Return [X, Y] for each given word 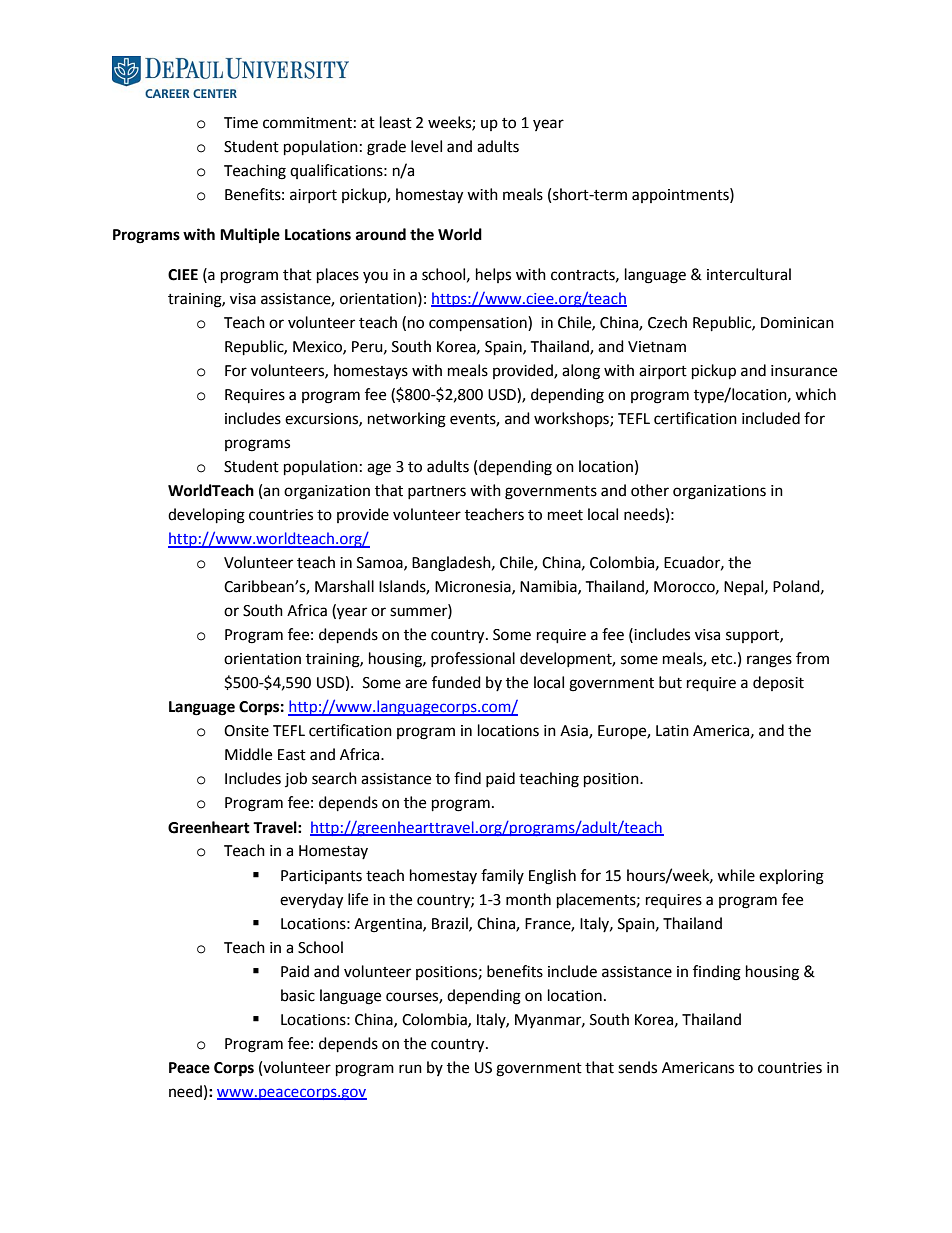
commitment [307, 123]
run [410, 1069]
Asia [575, 732]
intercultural [749, 274]
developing [206, 516]
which [815, 394]
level [426, 146]
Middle [248, 754]
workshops [572, 419]
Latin [672, 731]
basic [298, 995]
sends [637, 1067]
